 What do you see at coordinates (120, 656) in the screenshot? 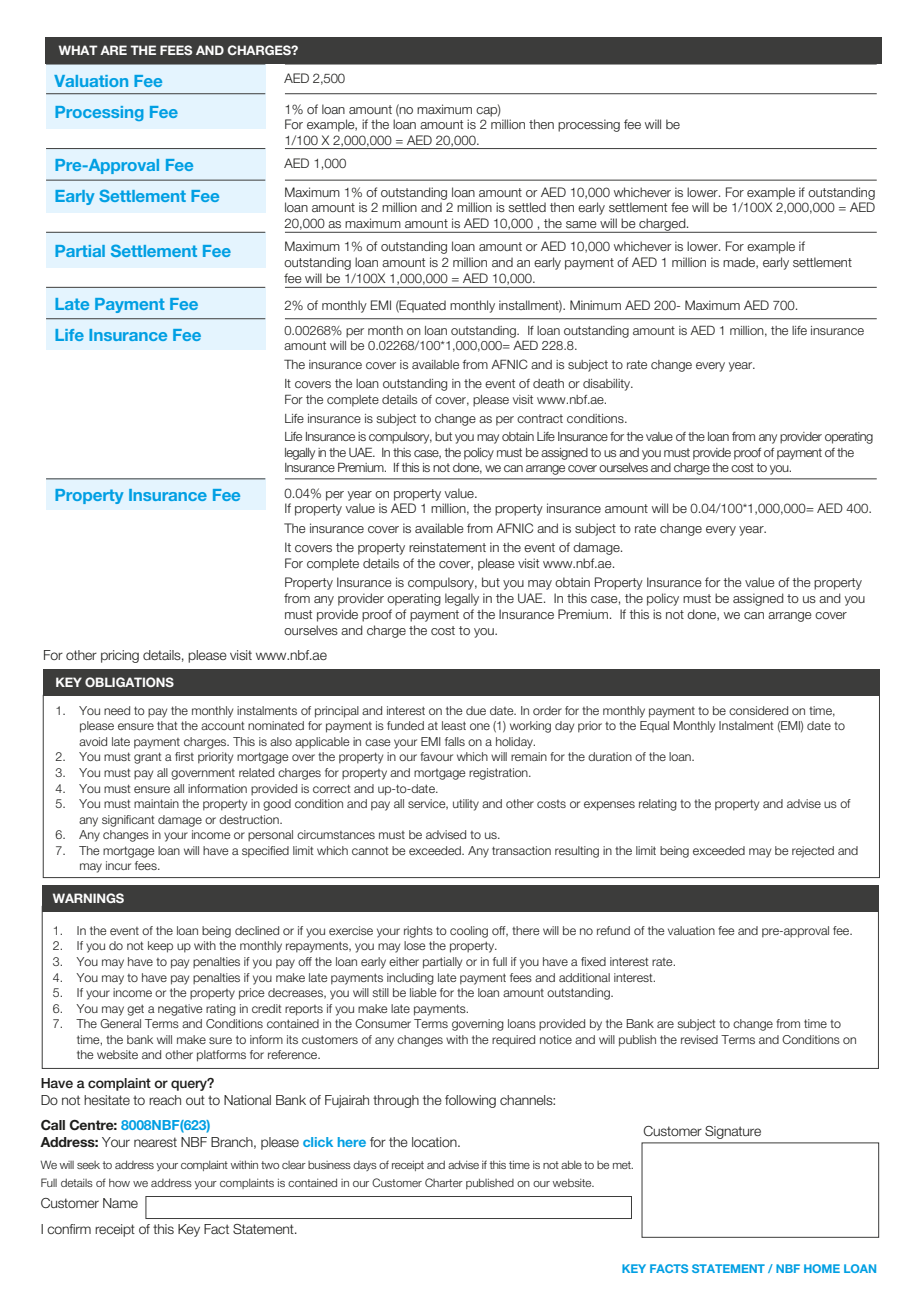
I see `pricing` at bounding box center [120, 656].
